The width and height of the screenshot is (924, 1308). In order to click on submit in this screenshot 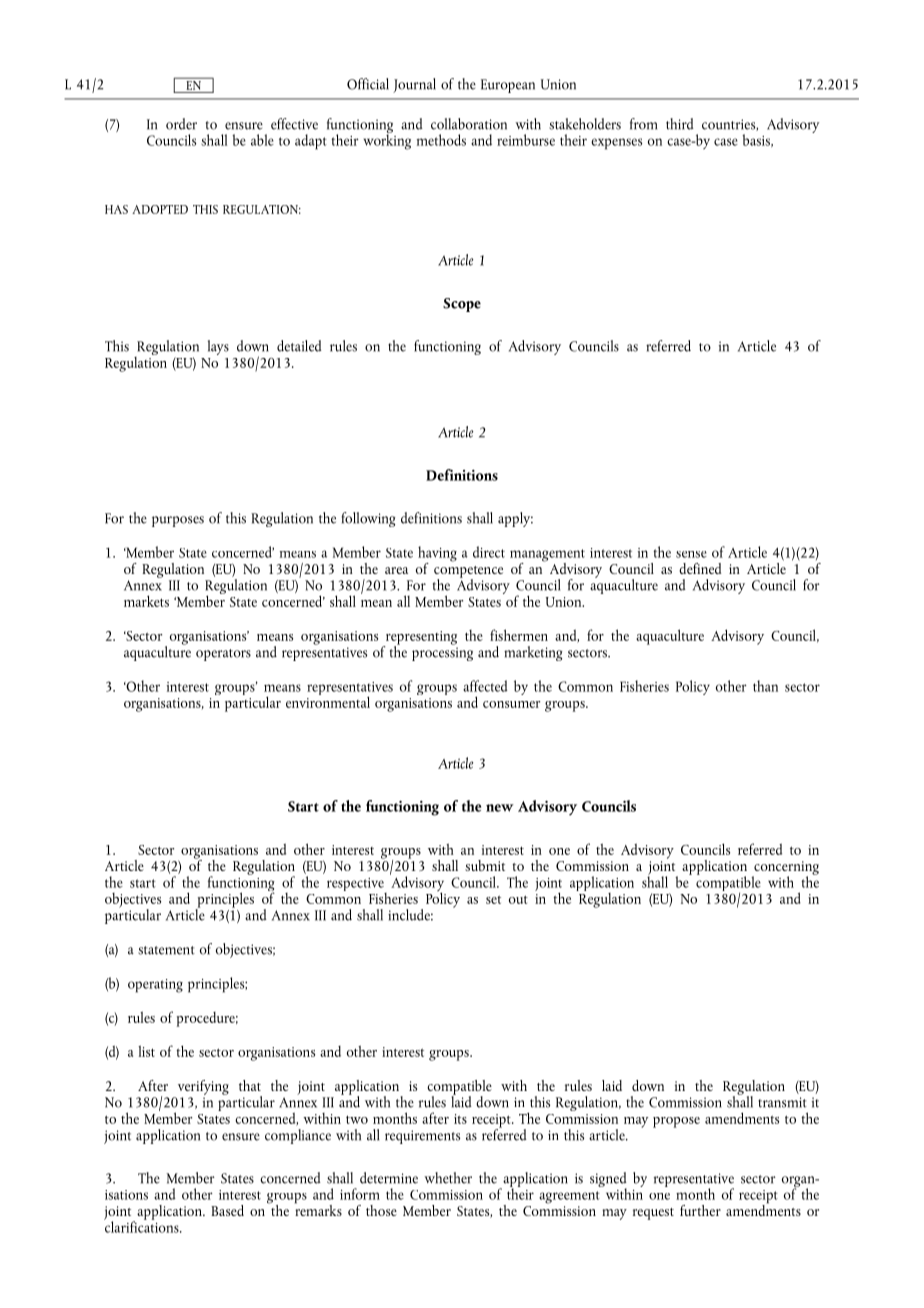, I will do `click(485, 865)`.
